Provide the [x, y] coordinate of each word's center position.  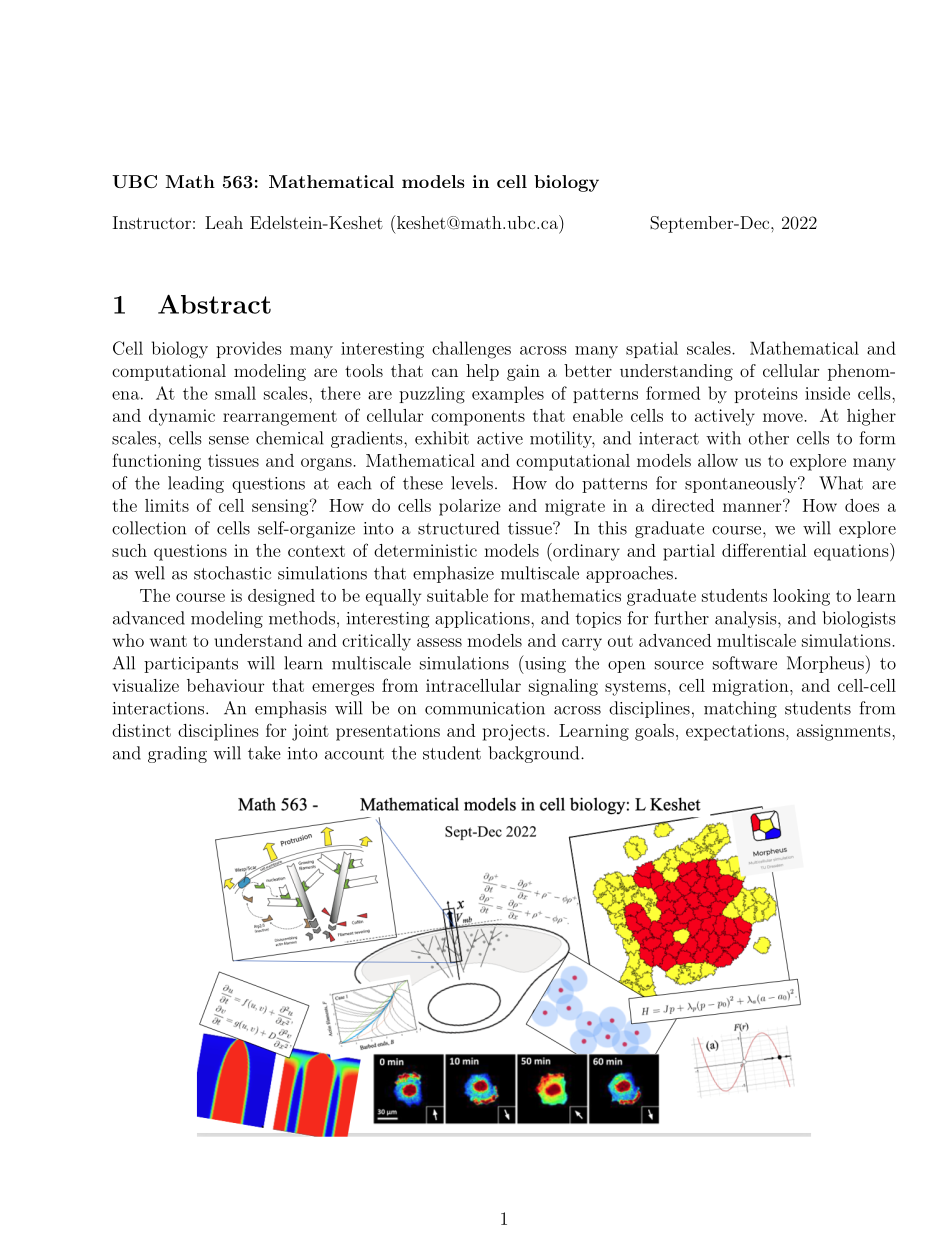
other [769, 438]
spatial [652, 349]
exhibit [442, 438]
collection [149, 528]
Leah [224, 222]
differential [764, 550]
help [482, 372]
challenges [471, 350]
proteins [766, 395]
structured [458, 528]
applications [483, 619]
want [168, 641]
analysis [745, 619]
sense [229, 440]
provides [249, 349]
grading [177, 754]
